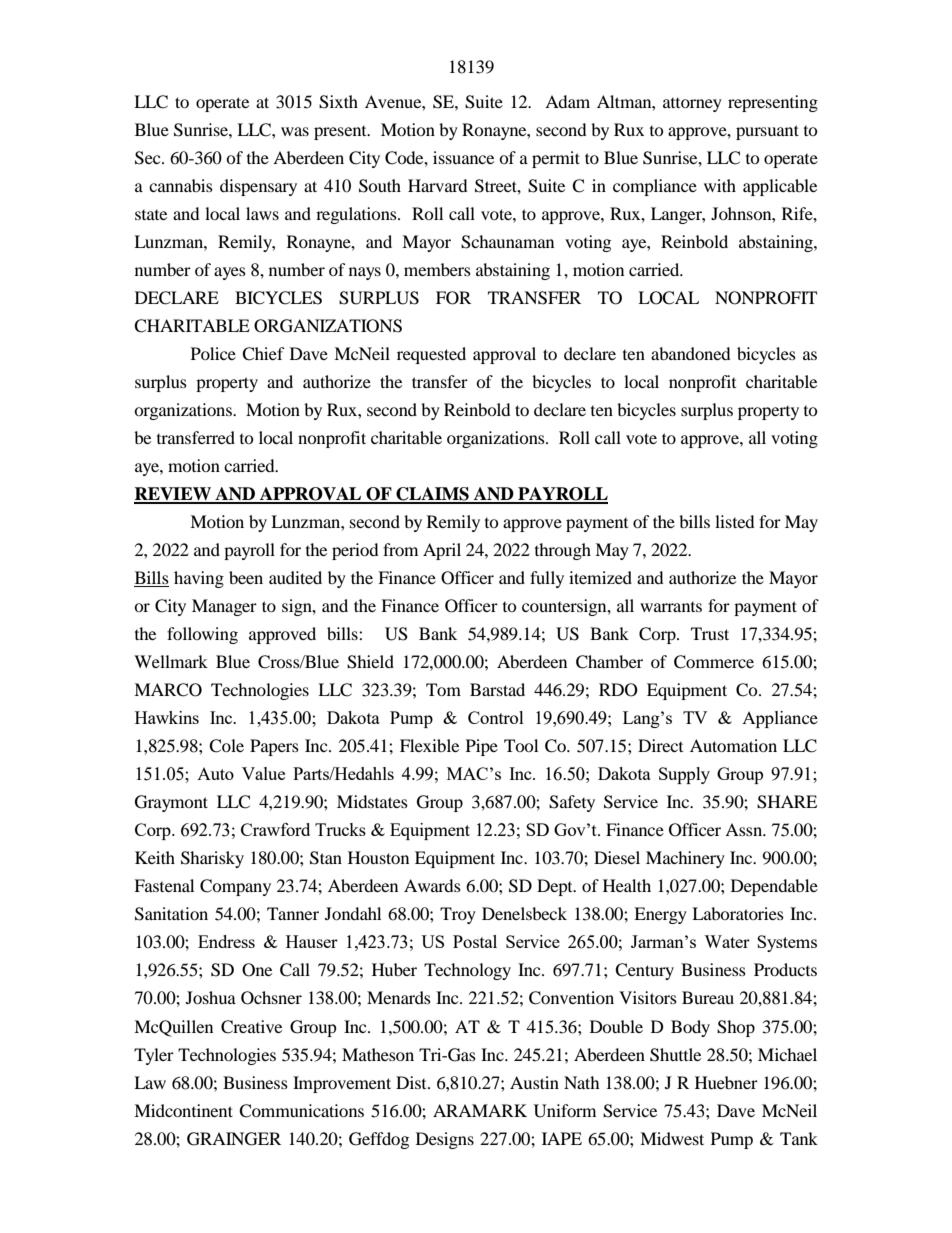 Image resolution: width=952 pixels, height=1233 pixels. Describe the element at coordinates (295, 131) in the screenshot. I see `was` at that location.
